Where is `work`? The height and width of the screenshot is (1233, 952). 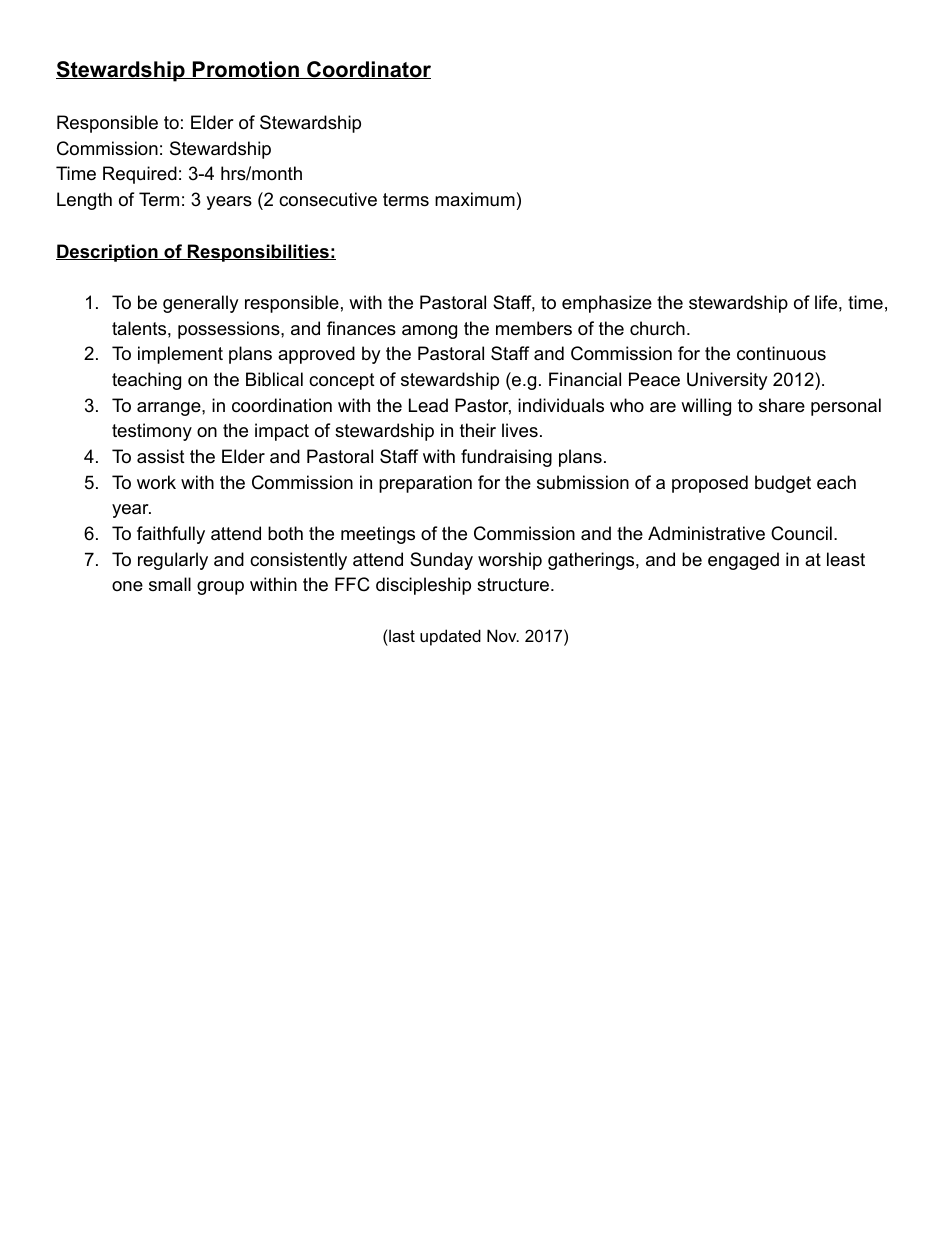
work is located at coordinates (156, 482).
